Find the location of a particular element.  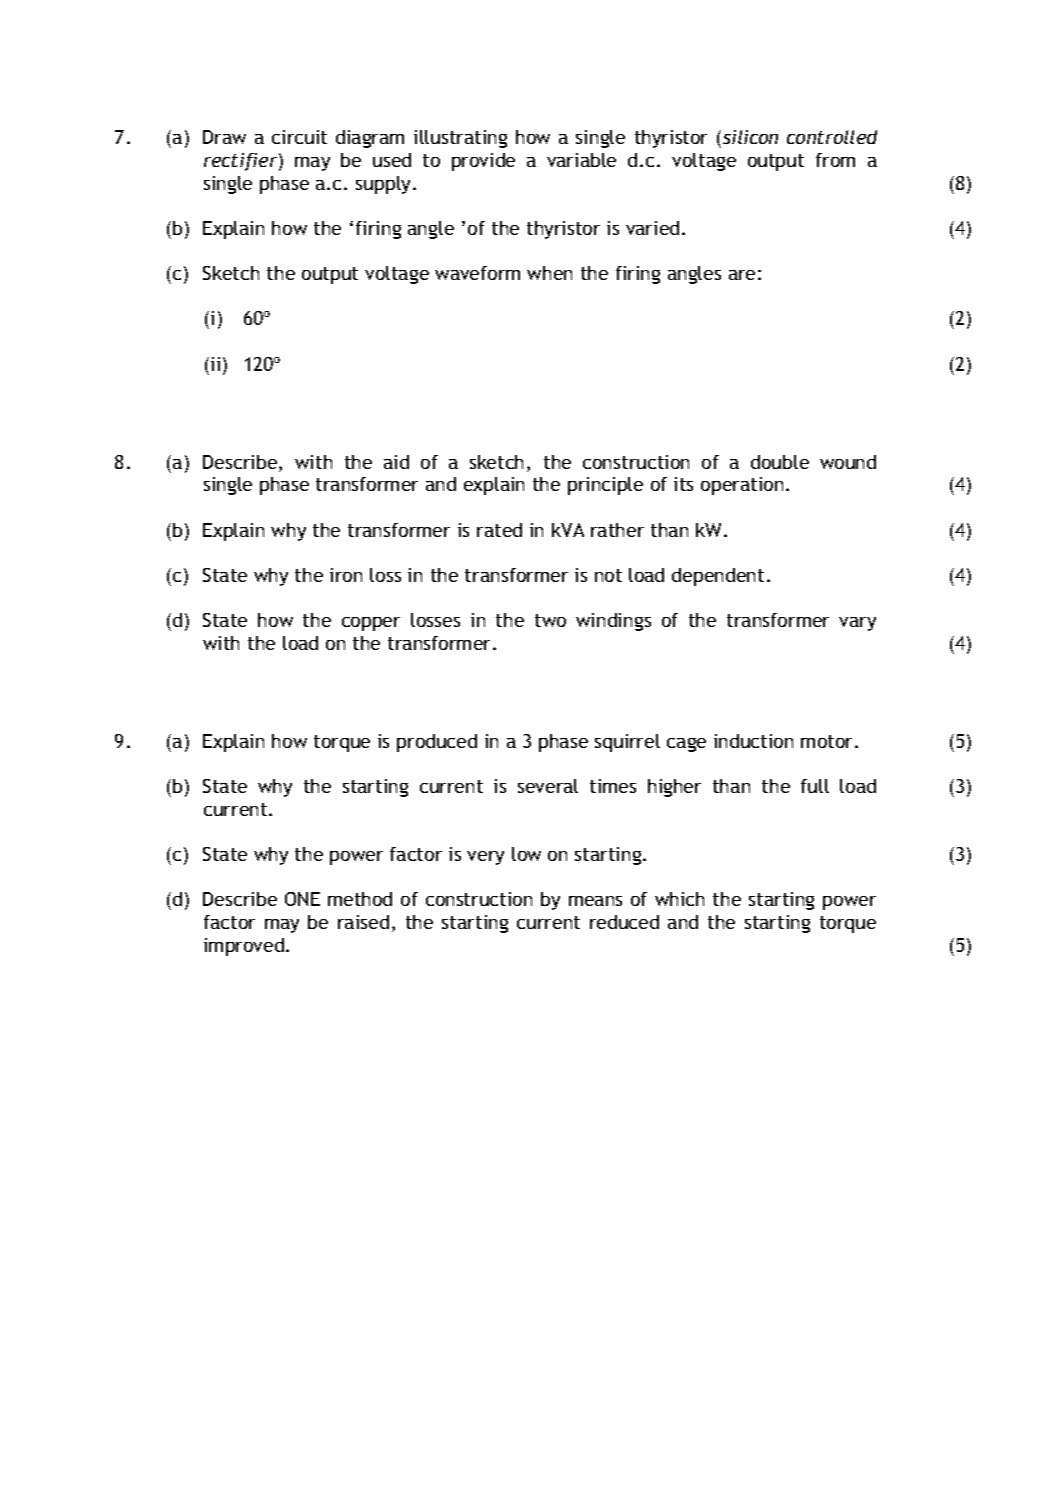

silicon is located at coordinates (750, 137).
